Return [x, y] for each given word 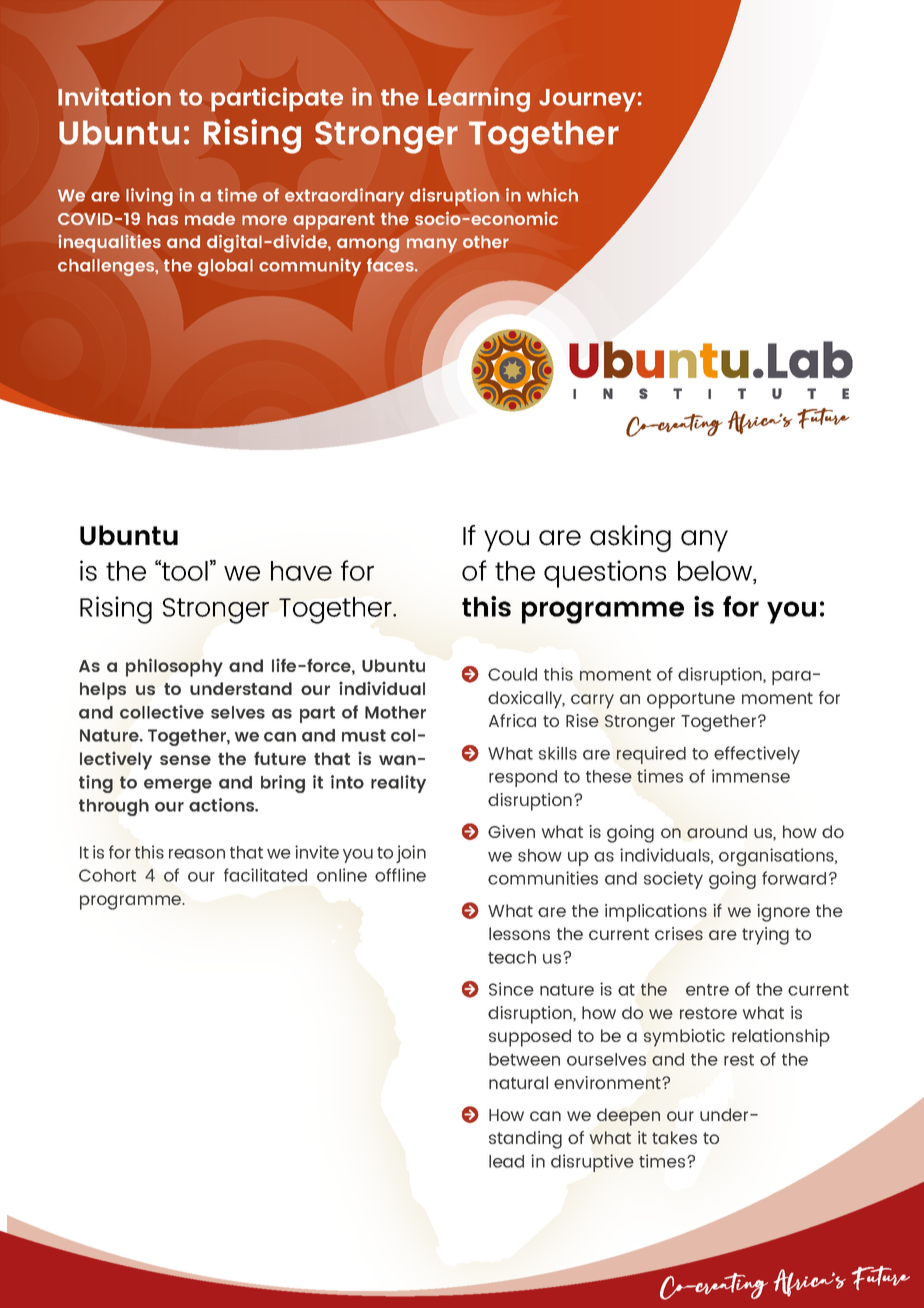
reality [398, 784]
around [717, 831]
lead [506, 1161]
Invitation [114, 96]
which [552, 195]
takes [674, 1137]
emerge [178, 786]
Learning [479, 99]
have [301, 571]
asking [630, 538]
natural [518, 1082]
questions [605, 574]
